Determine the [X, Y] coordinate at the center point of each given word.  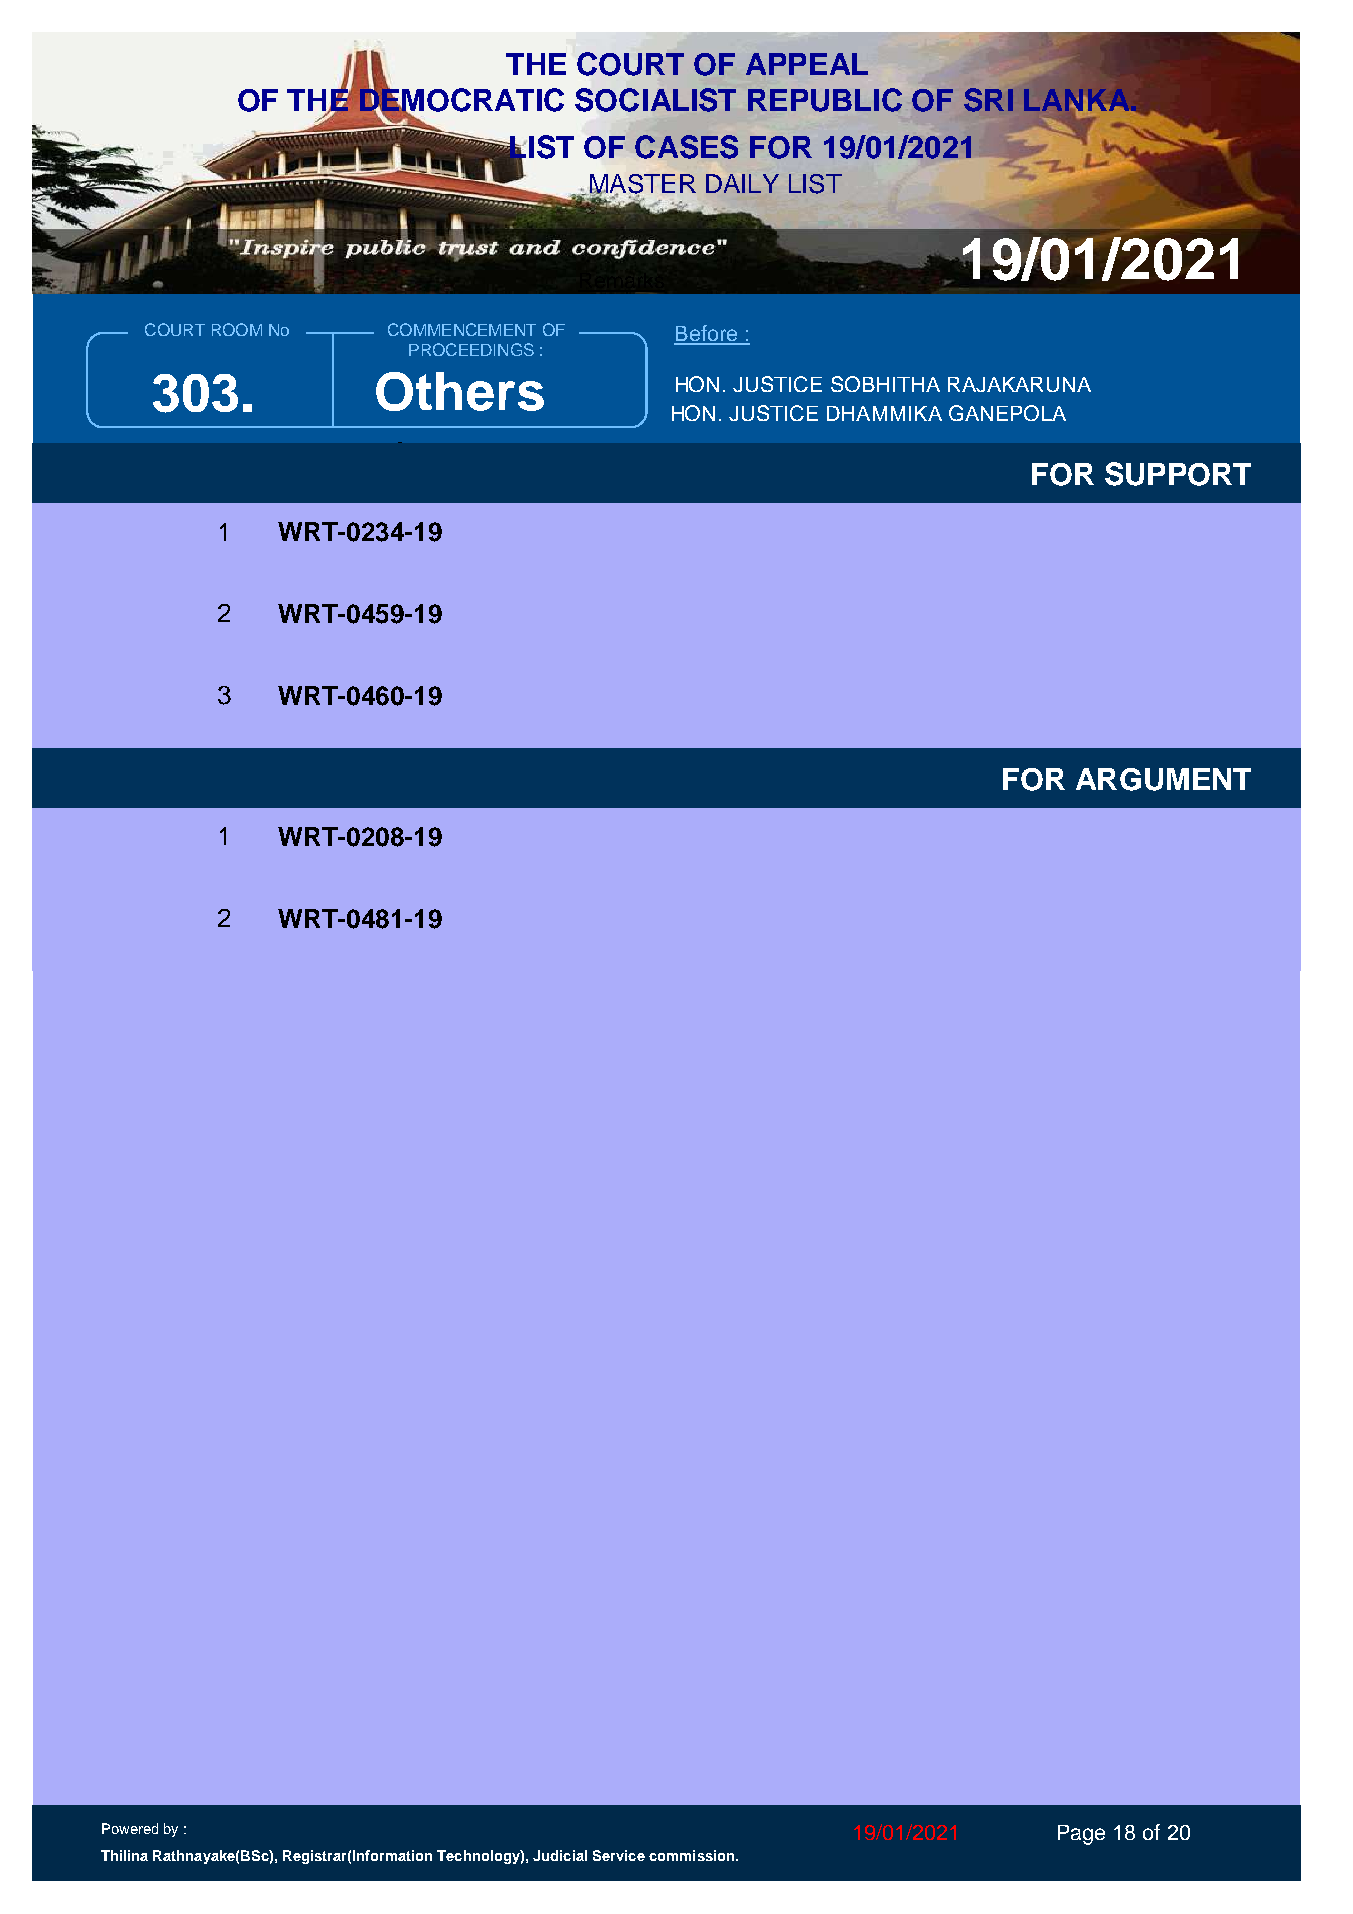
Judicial [560, 1855]
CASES [686, 147]
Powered [130, 1828]
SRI [988, 100]
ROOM [237, 329]
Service [619, 1855]
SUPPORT [1178, 474]
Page [1081, 1835]
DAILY [742, 183]
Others [460, 391]
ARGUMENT [1163, 779]
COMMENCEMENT [462, 329]
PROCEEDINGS [471, 349]
